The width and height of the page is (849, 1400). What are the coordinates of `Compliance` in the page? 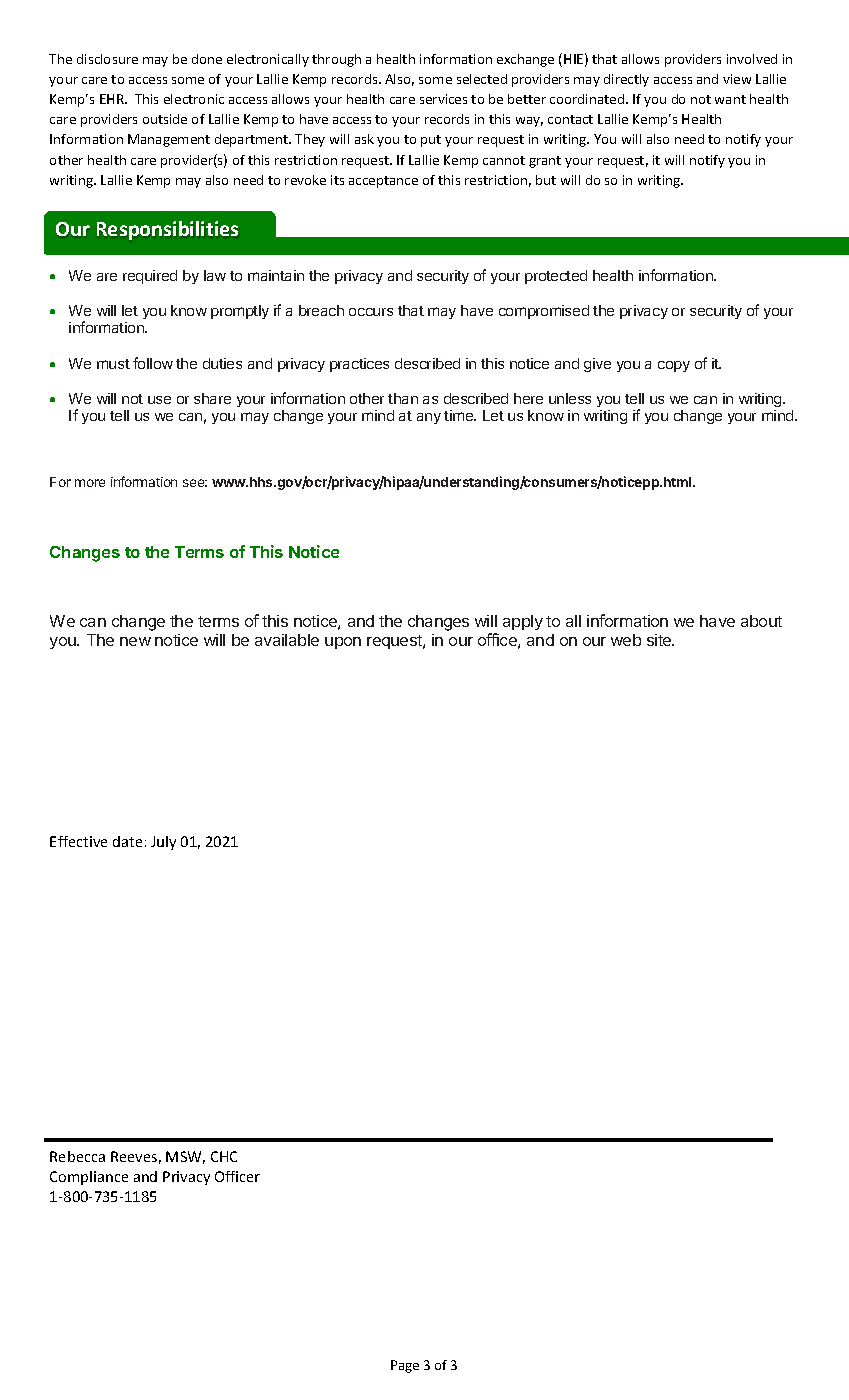 It's located at (89, 1178).
